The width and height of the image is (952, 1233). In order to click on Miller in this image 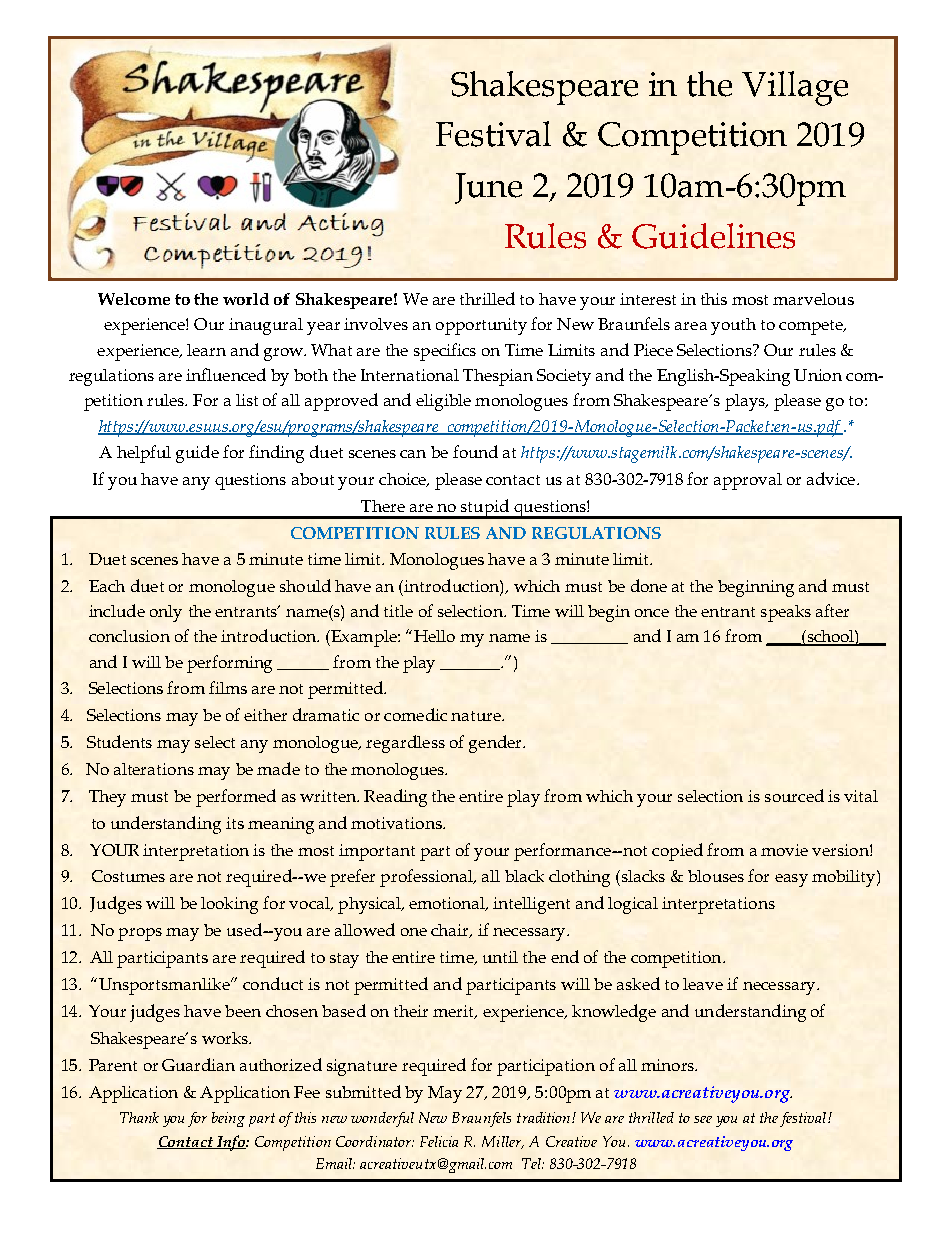, I will do `click(503, 1142)`.
